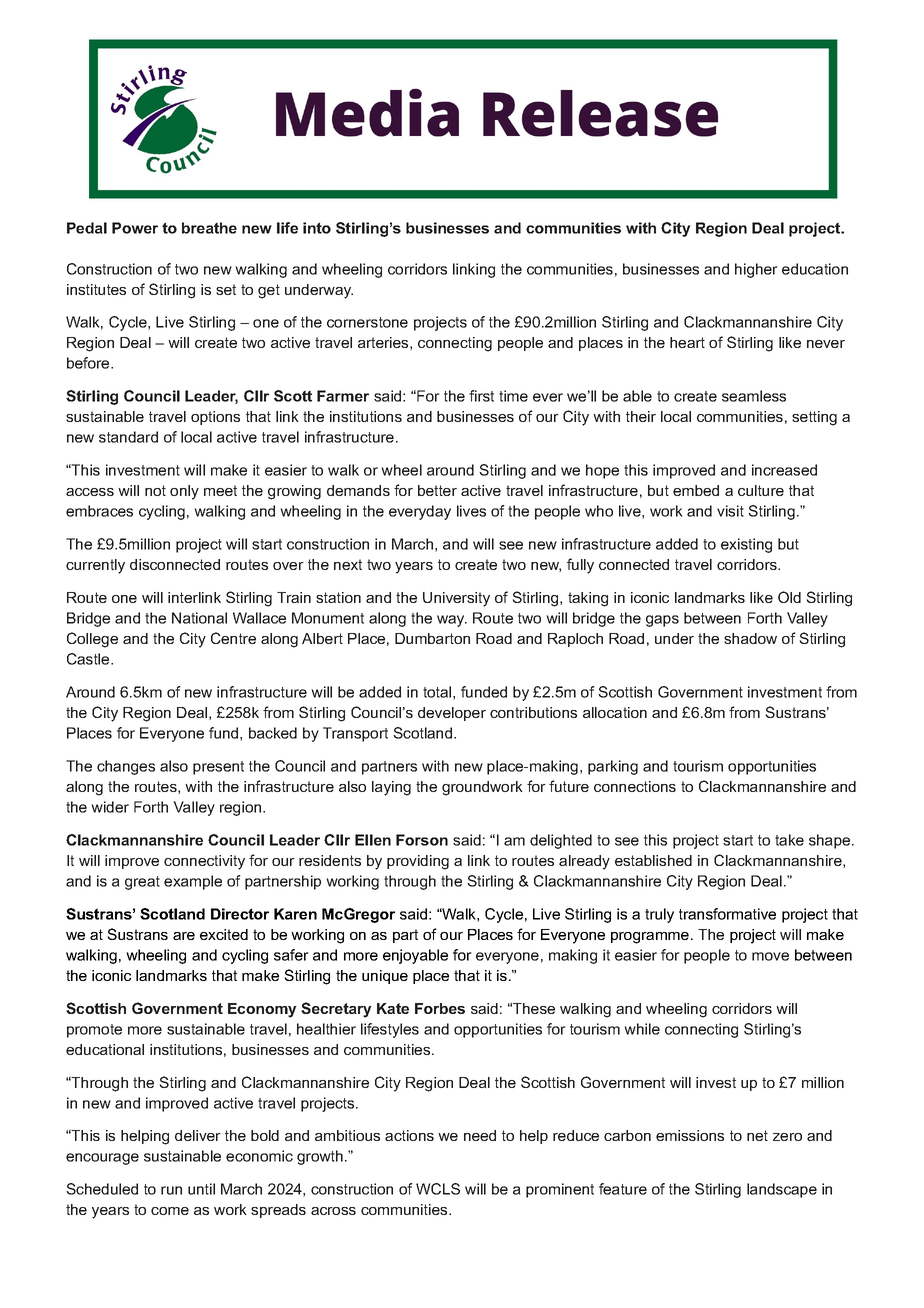  What do you see at coordinates (480, 1135) in the document?
I see `need` at bounding box center [480, 1135].
